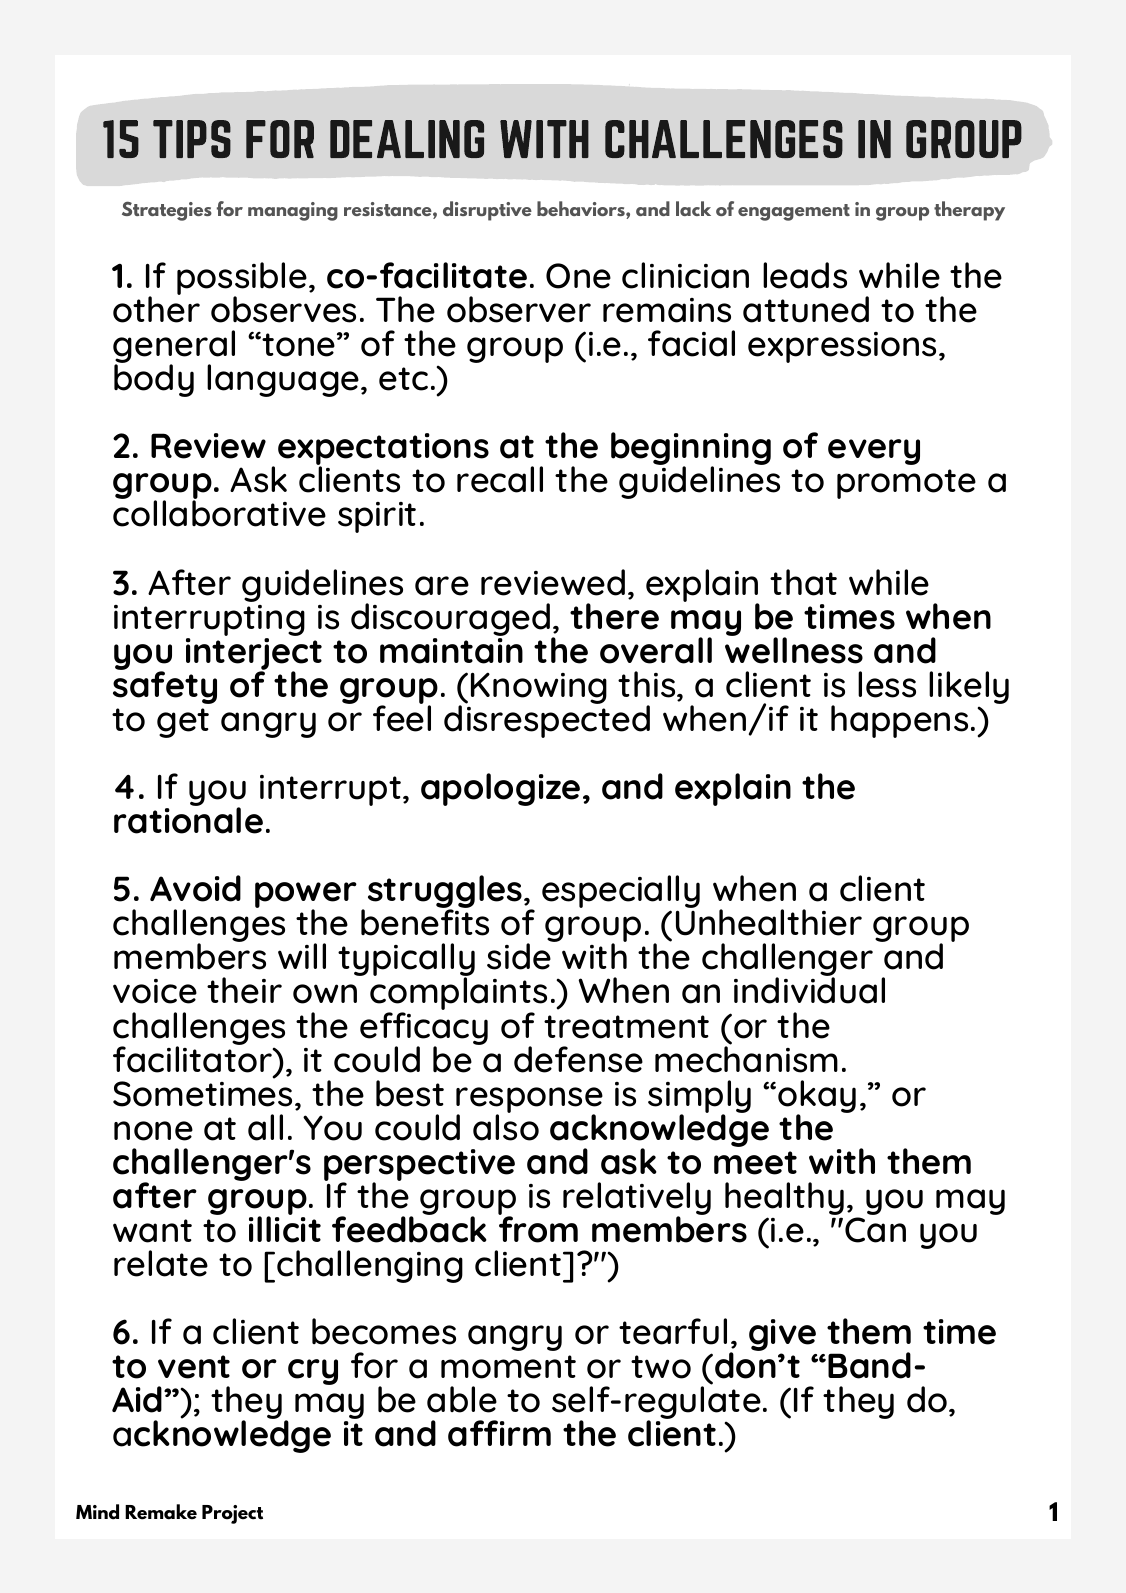 The image size is (1126, 1593). What do you see at coordinates (487, 211) in the page?
I see `disruptive` at bounding box center [487, 211].
